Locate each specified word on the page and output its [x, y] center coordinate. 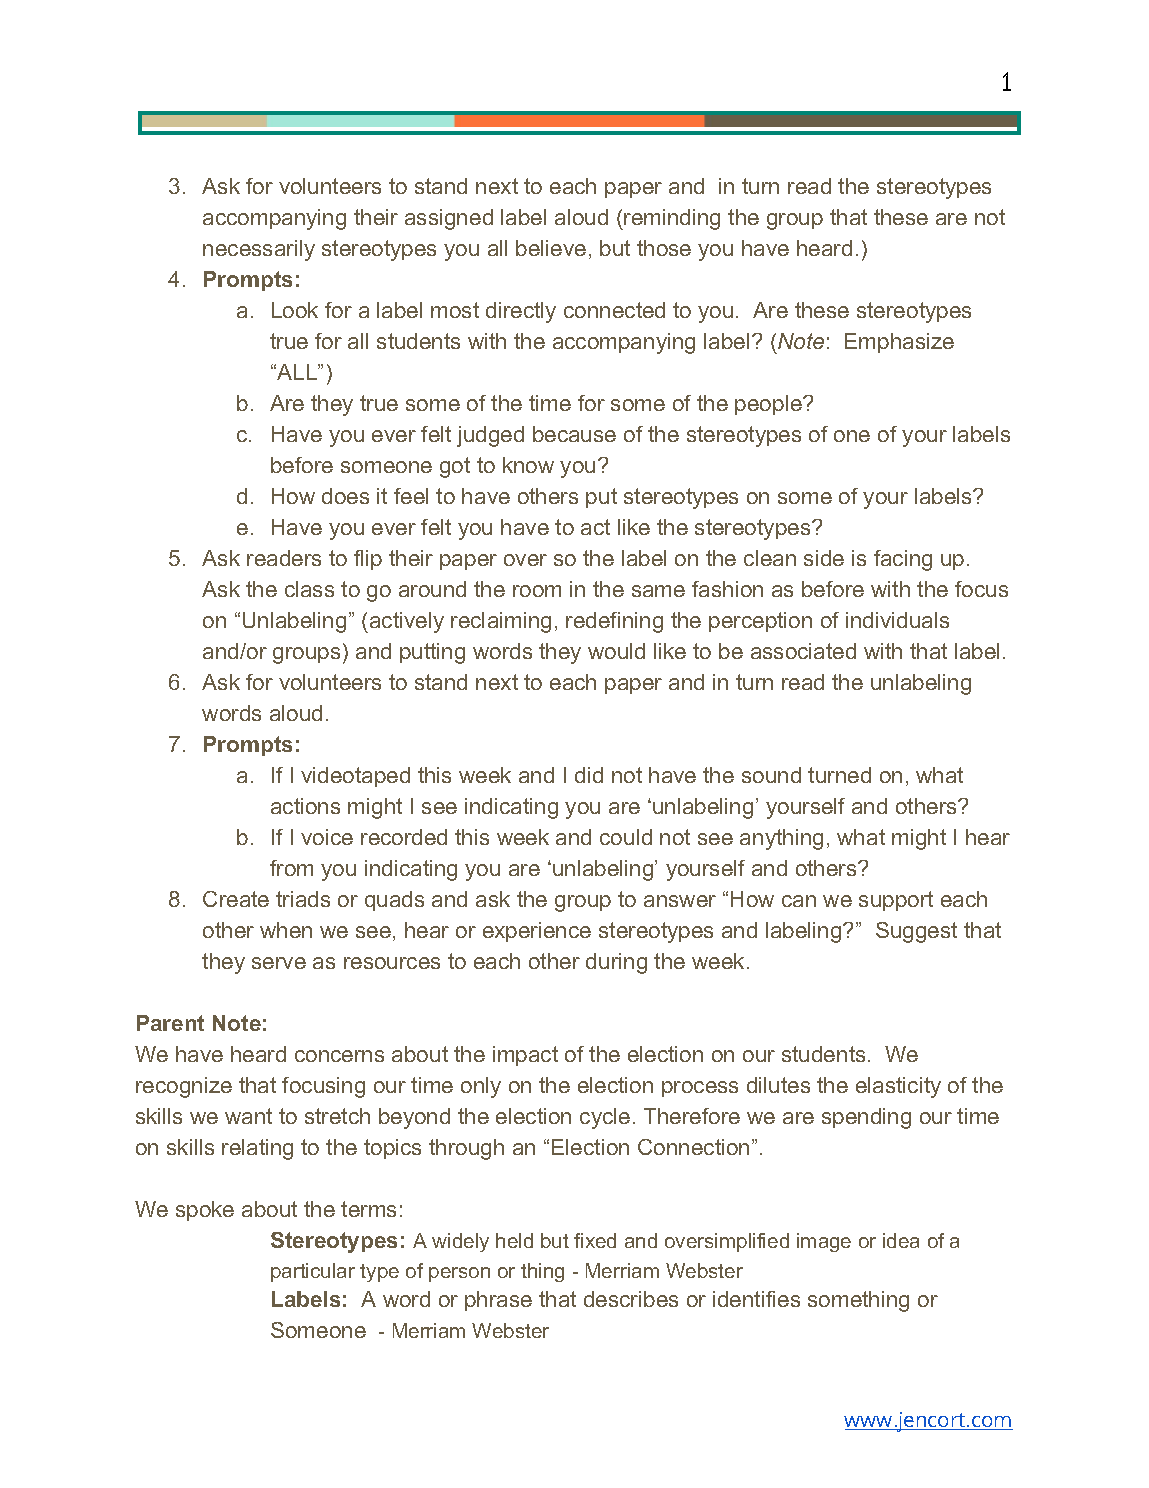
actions [305, 806]
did [589, 775]
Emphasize [899, 343]
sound [771, 775]
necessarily [259, 250]
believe [551, 248]
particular [313, 1272]
